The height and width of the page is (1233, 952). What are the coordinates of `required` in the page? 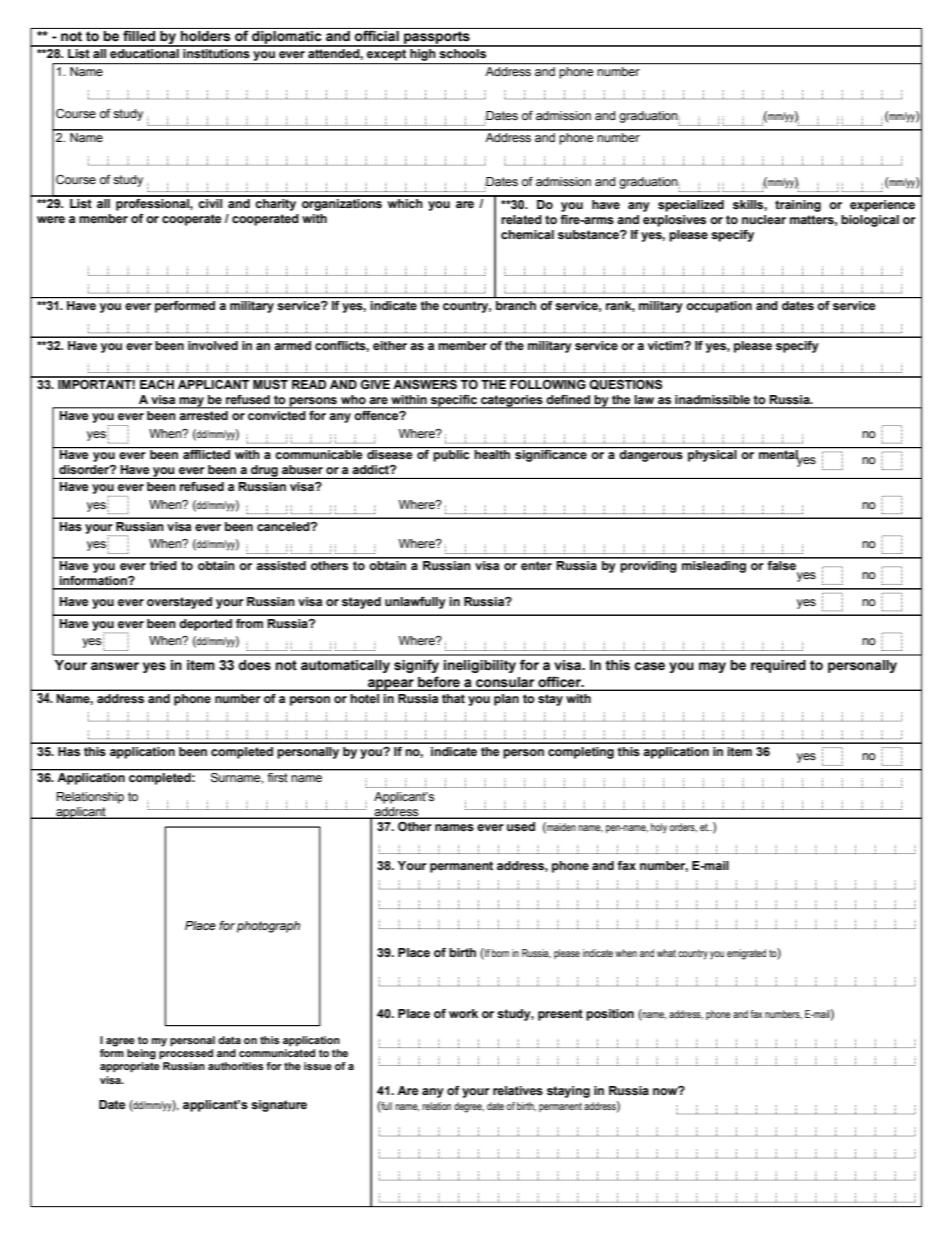 It's located at (778, 666).
